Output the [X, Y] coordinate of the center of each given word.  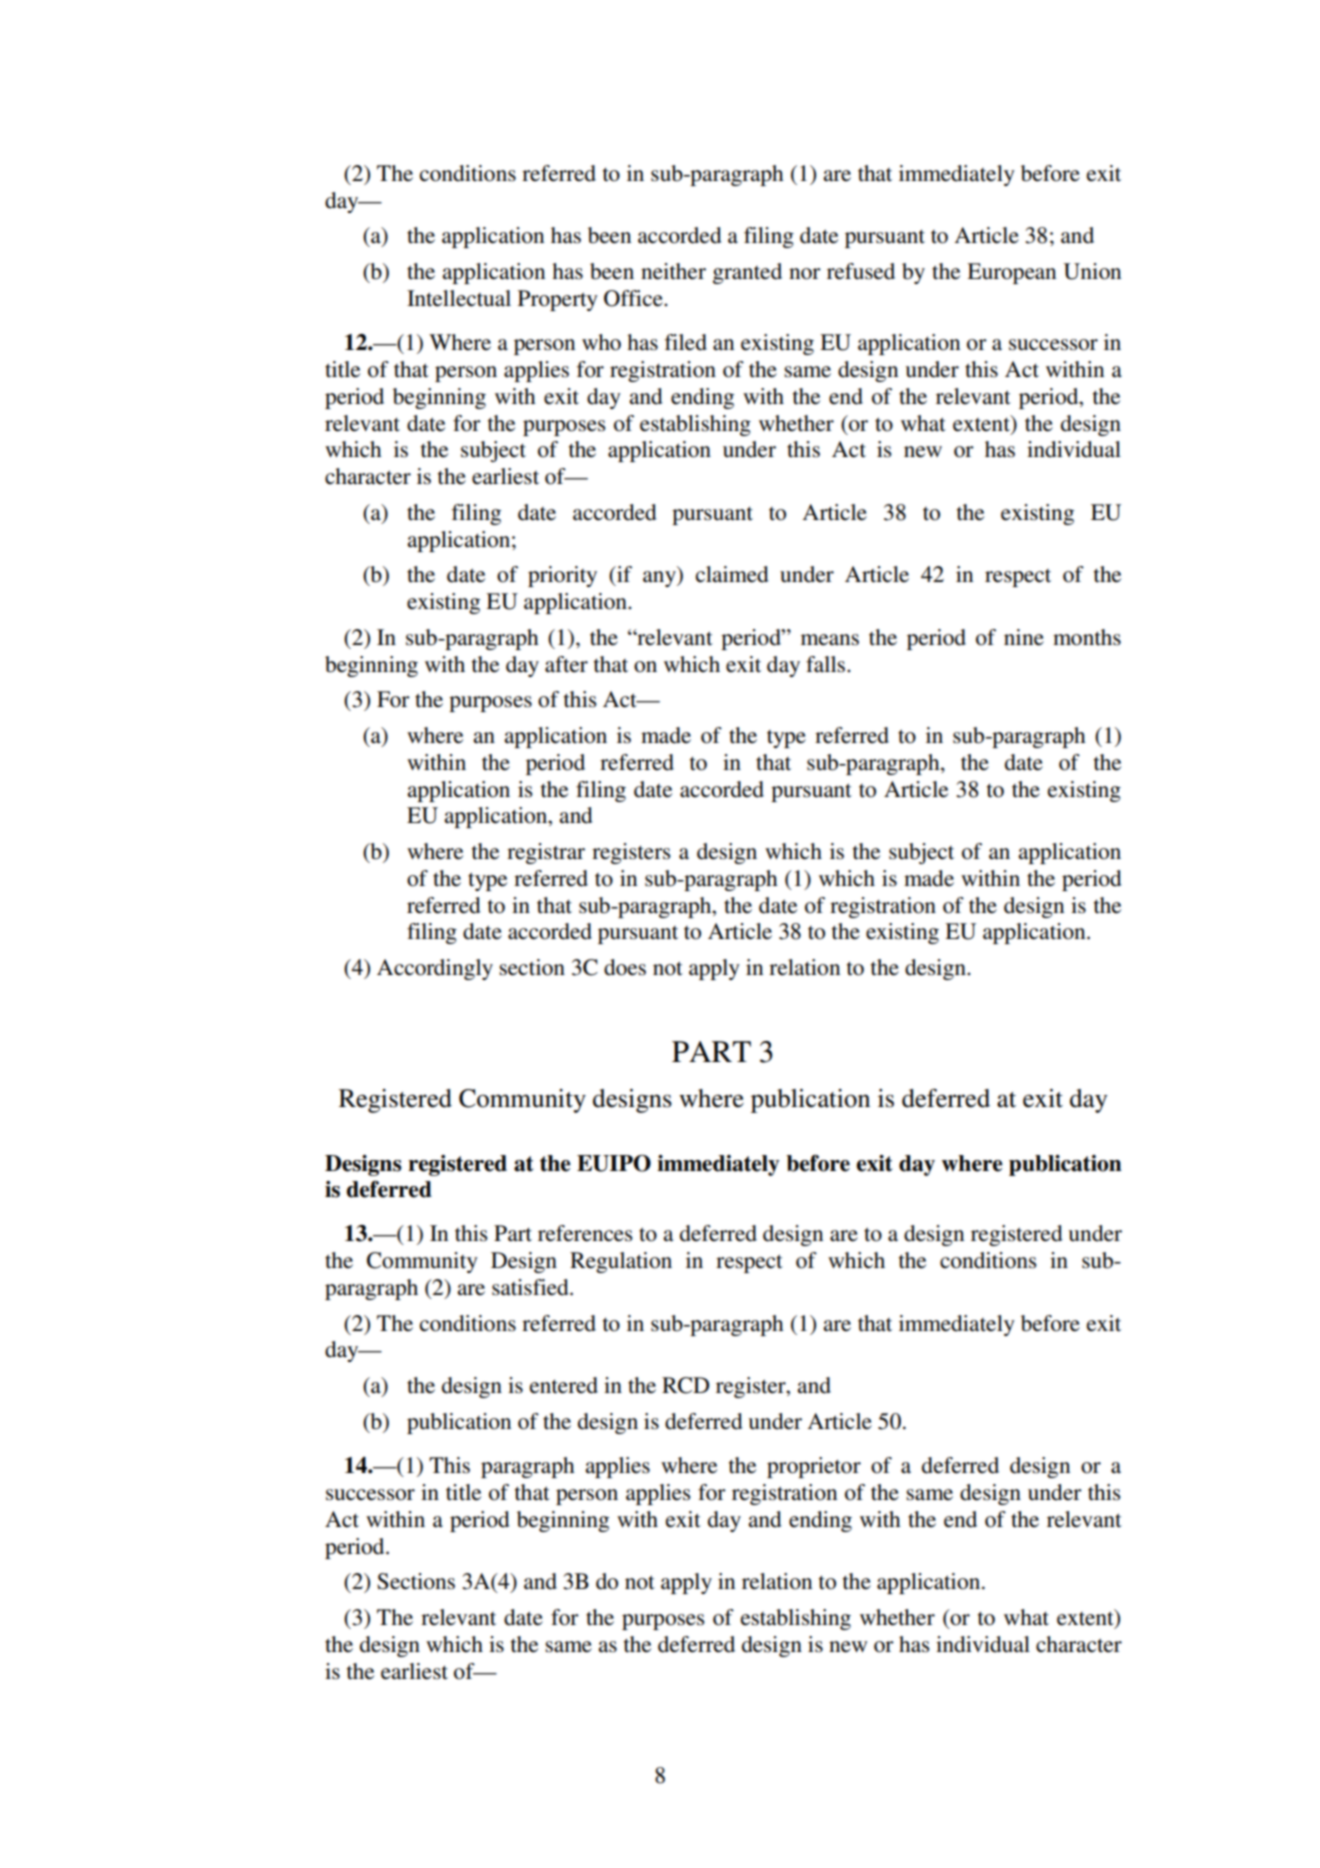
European [1011, 273]
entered [564, 1385]
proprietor [814, 1467]
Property [558, 300]
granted [747, 273]
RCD [685, 1385]
